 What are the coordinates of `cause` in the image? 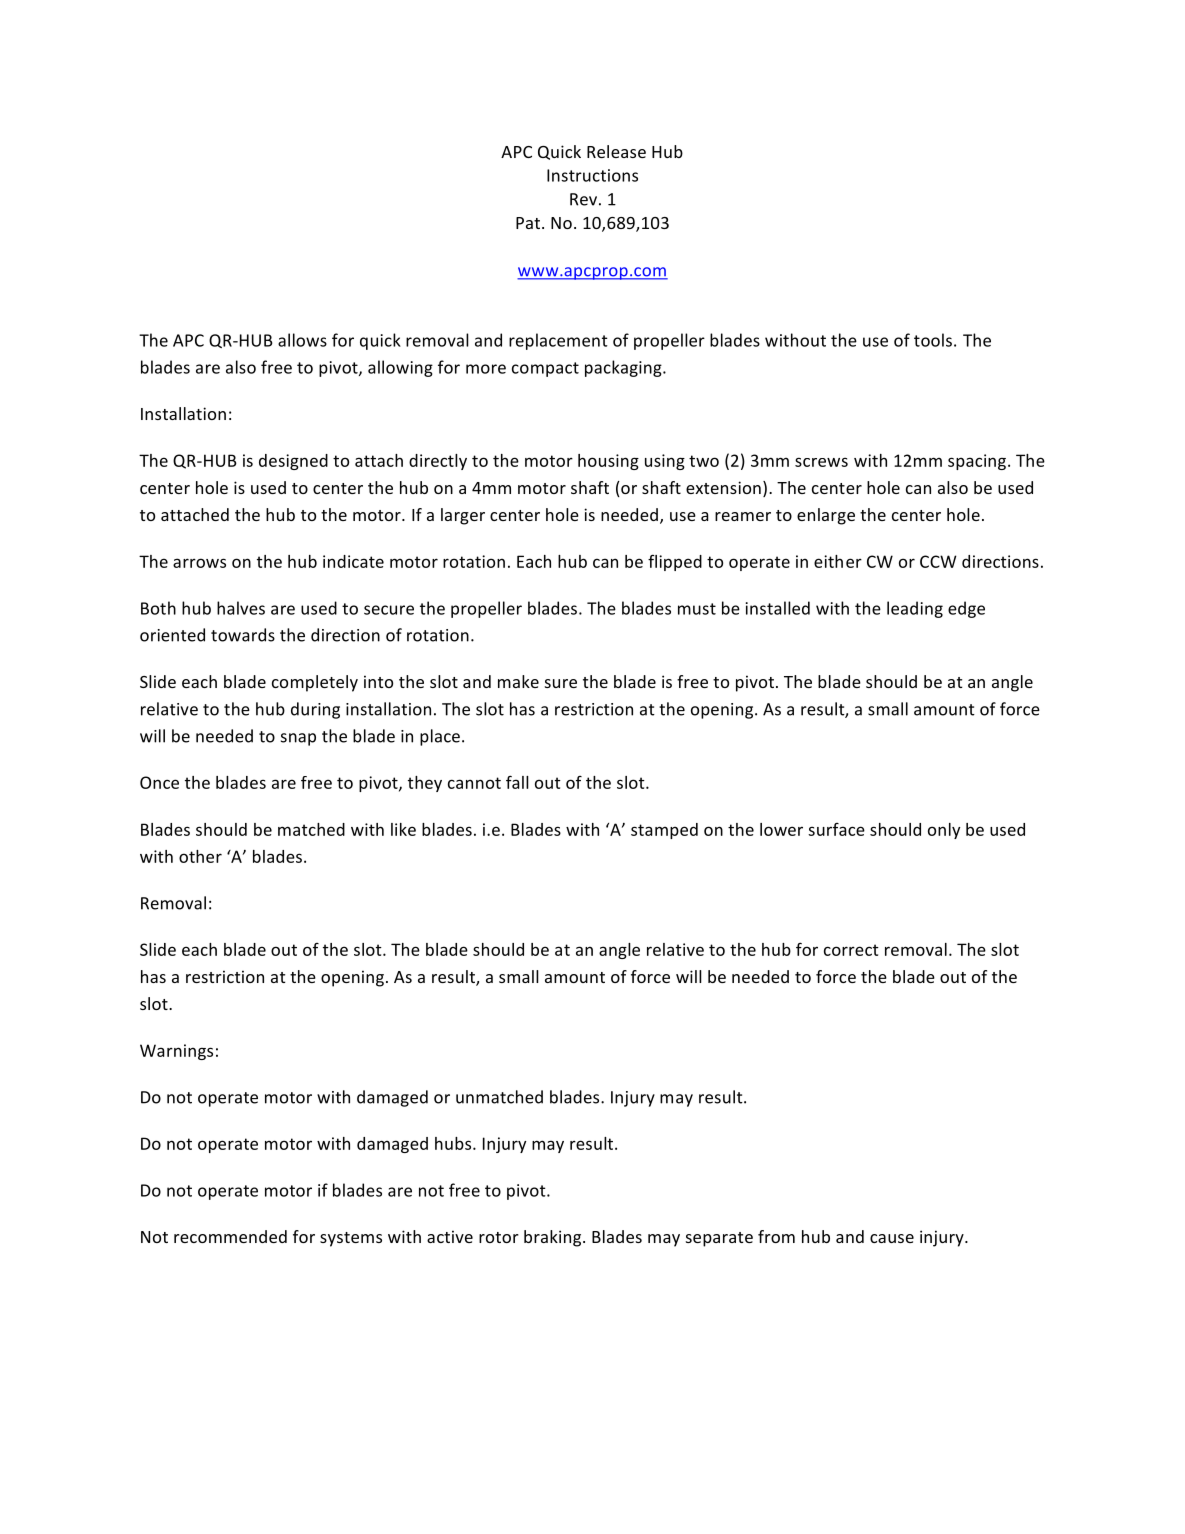 It's located at (892, 1238).
